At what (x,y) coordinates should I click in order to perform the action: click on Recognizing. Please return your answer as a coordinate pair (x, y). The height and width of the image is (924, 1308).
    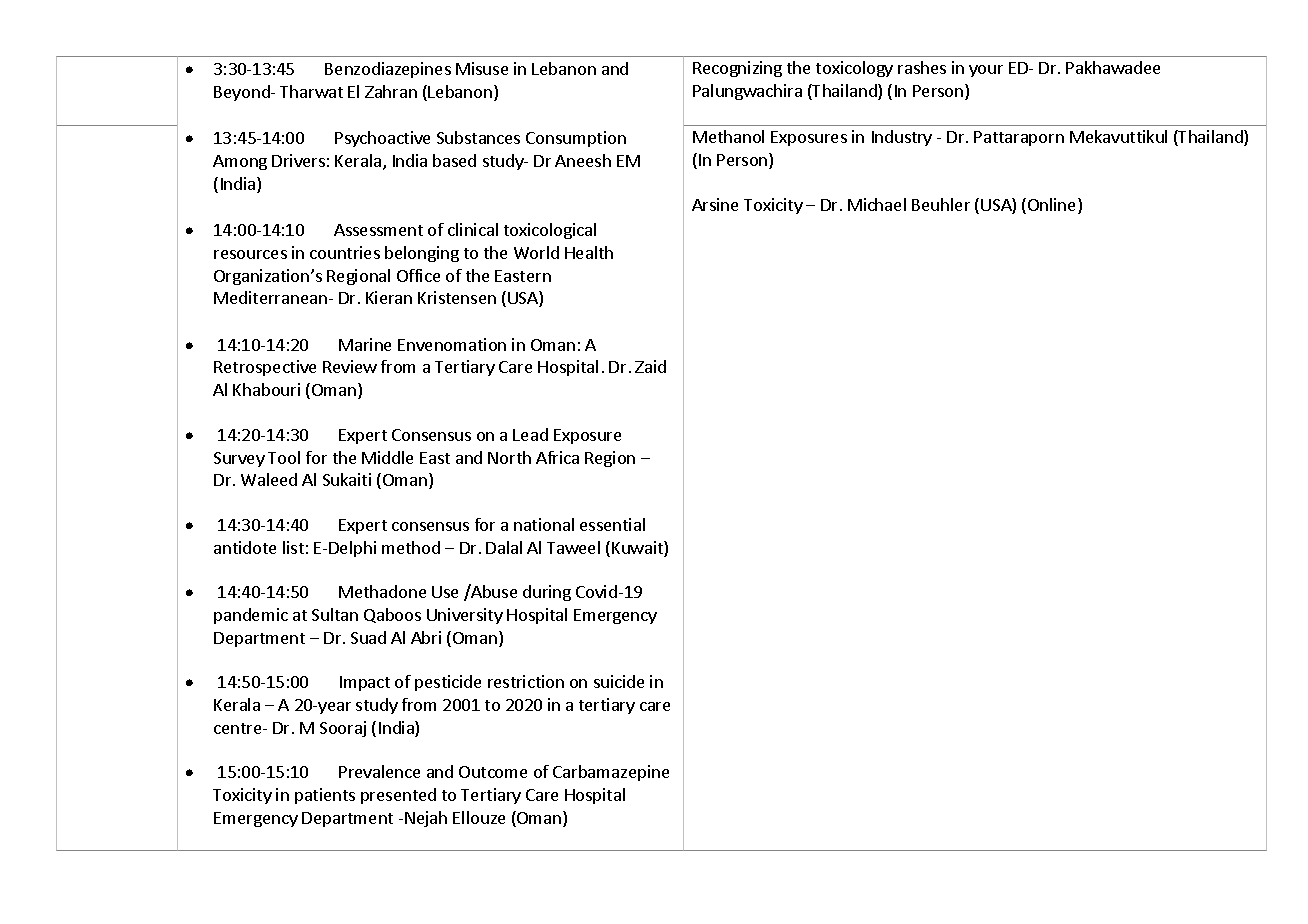
    Looking at the image, I should click on (737, 69).
